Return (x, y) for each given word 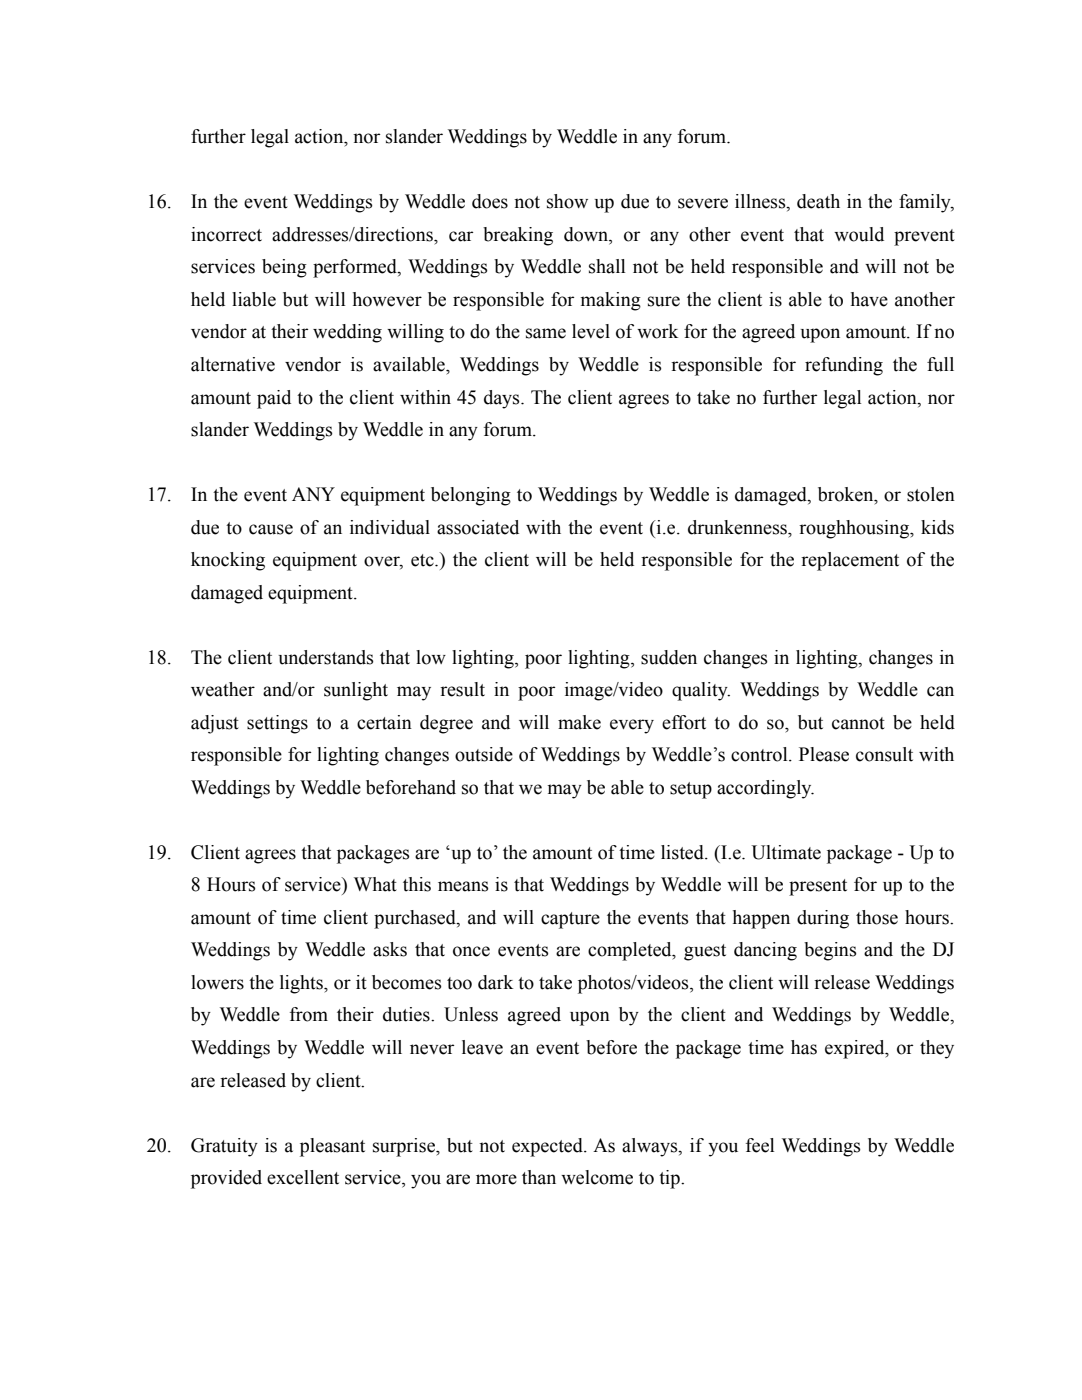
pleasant (332, 1147)
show (567, 201)
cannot (858, 723)
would (859, 234)
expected (548, 1147)
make (579, 722)
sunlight (356, 691)
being (284, 268)
